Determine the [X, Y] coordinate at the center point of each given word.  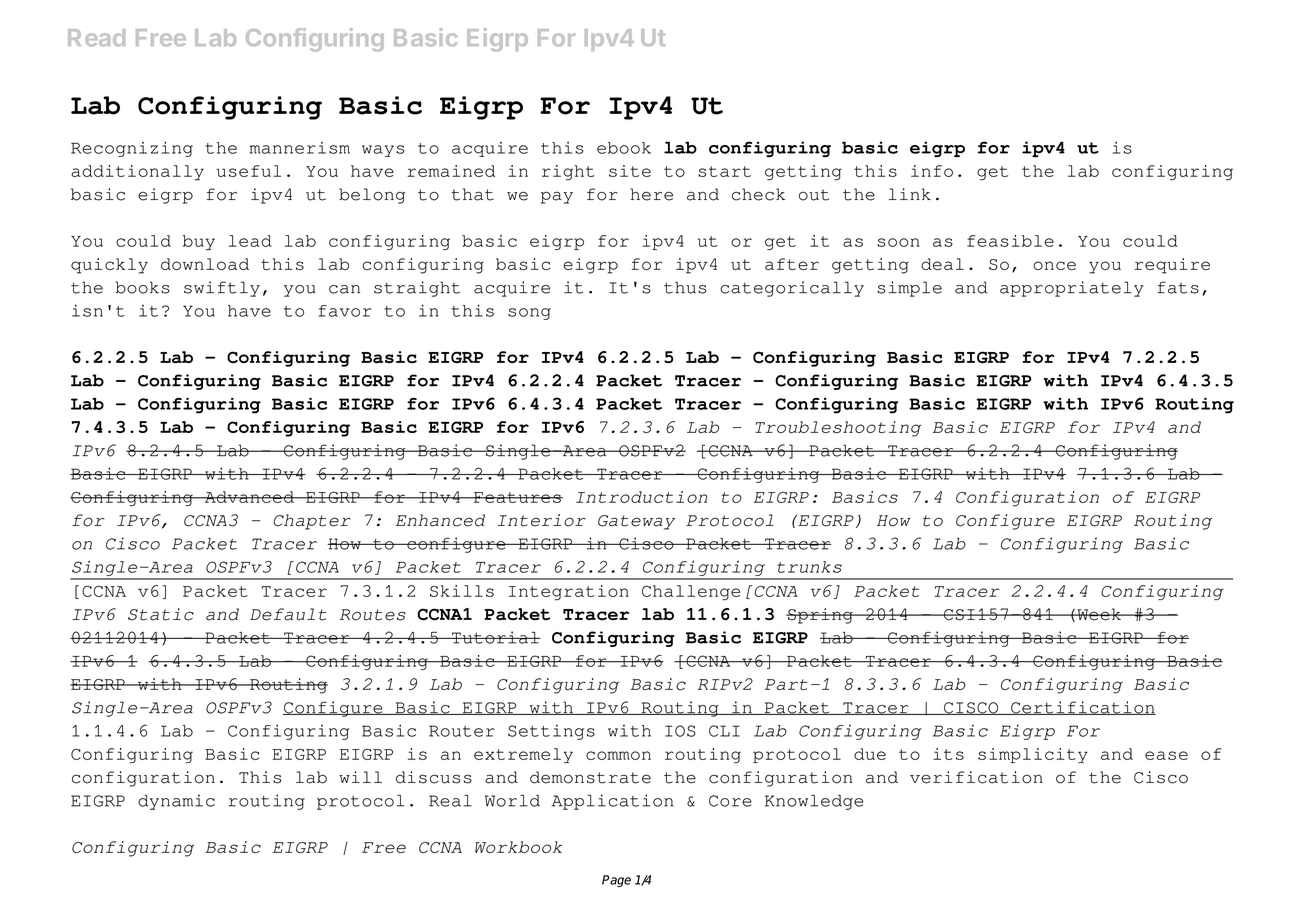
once [1054, 265]
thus [685, 287]
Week [1099, 614]
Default [288, 614]
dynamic [176, 802]
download [205, 264]
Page [616, 881]
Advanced [249, 497]
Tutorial [495, 637]
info [932, 171]
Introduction [641, 497]
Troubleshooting [838, 429]
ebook [624, 148]
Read [96, 37]
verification [976, 777]
